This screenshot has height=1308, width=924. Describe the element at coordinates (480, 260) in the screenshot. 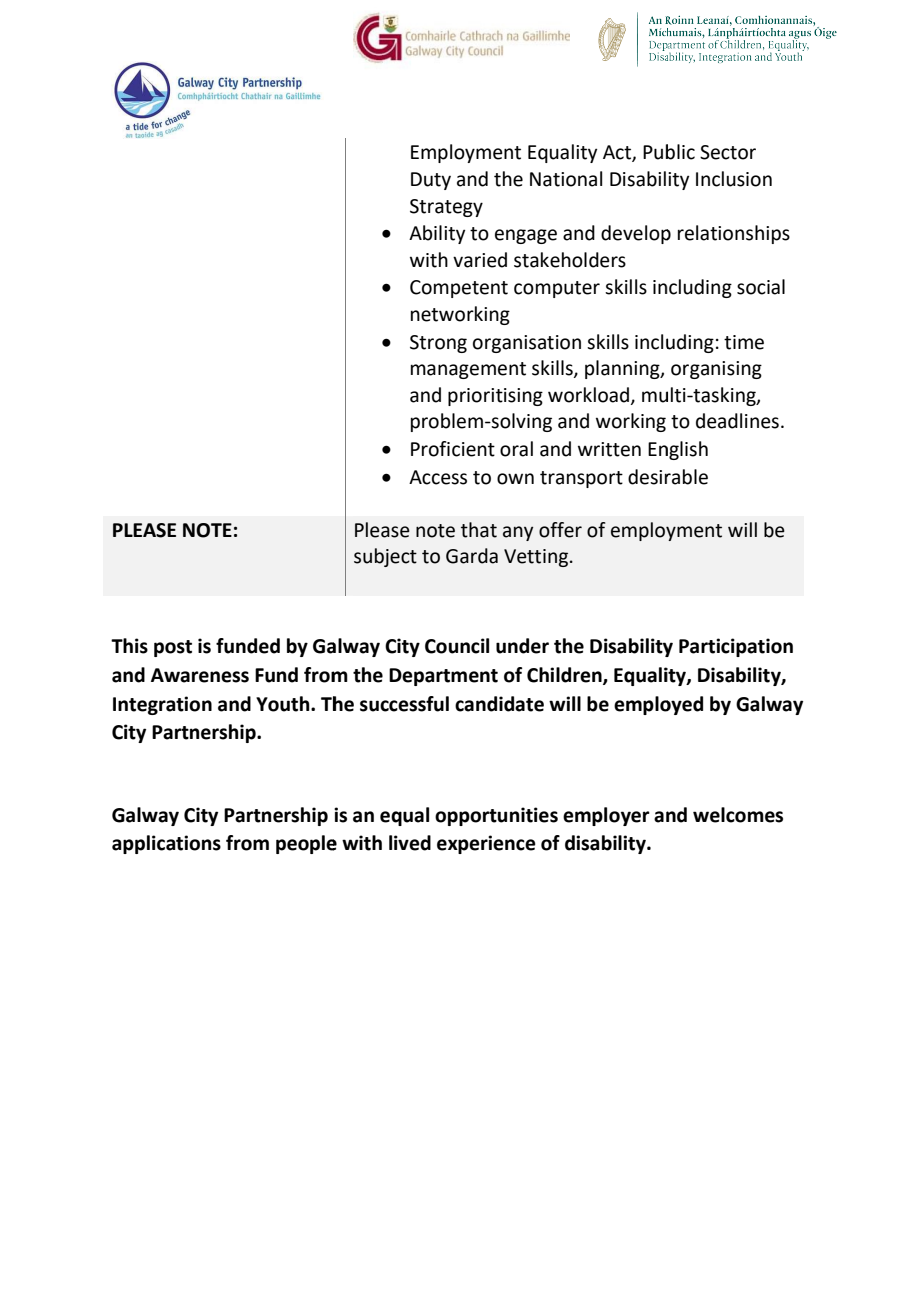

I see `varied` at that location.
